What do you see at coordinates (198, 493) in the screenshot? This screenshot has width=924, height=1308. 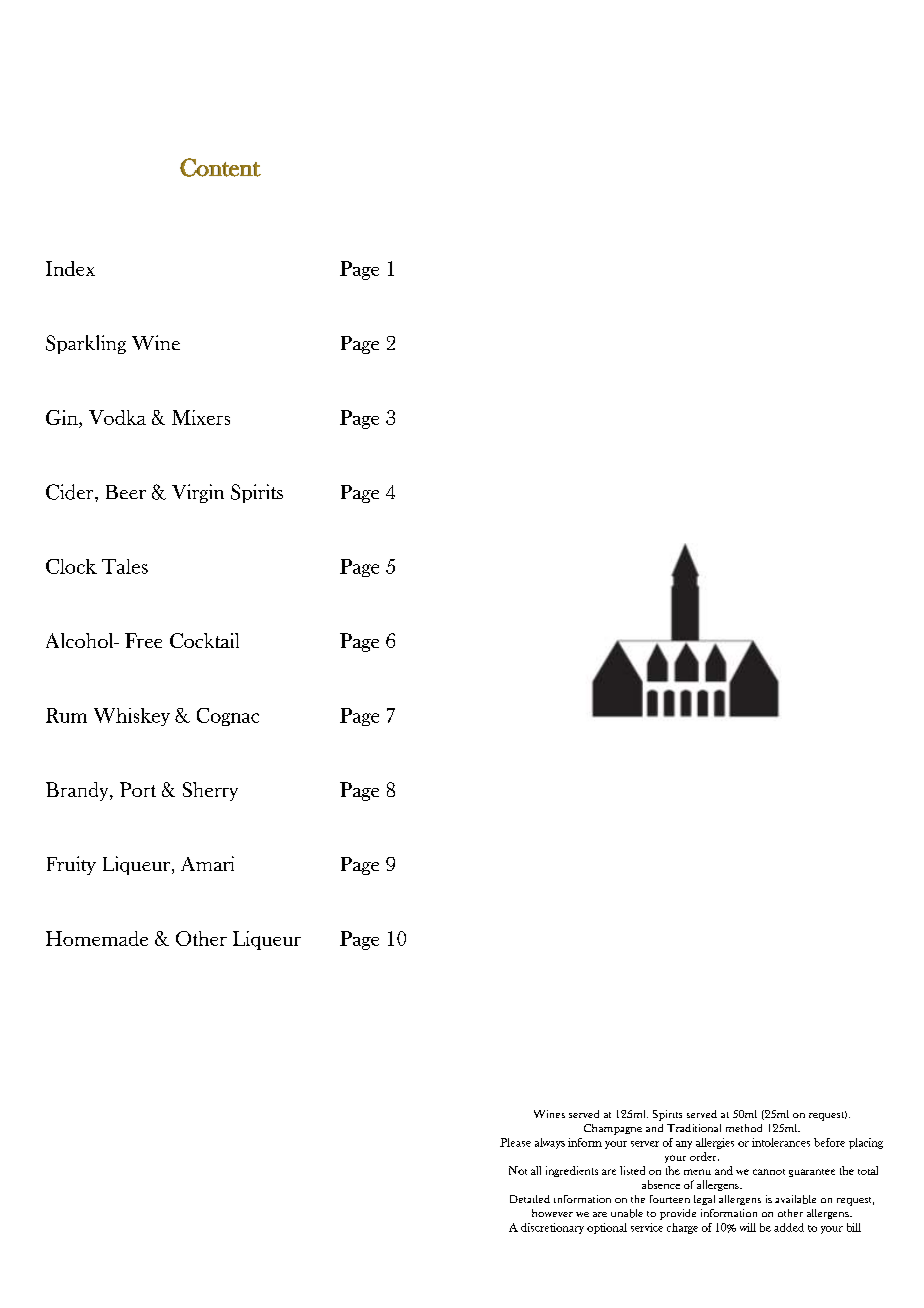 I see `Virgin` at bounding box center [198, 493].
